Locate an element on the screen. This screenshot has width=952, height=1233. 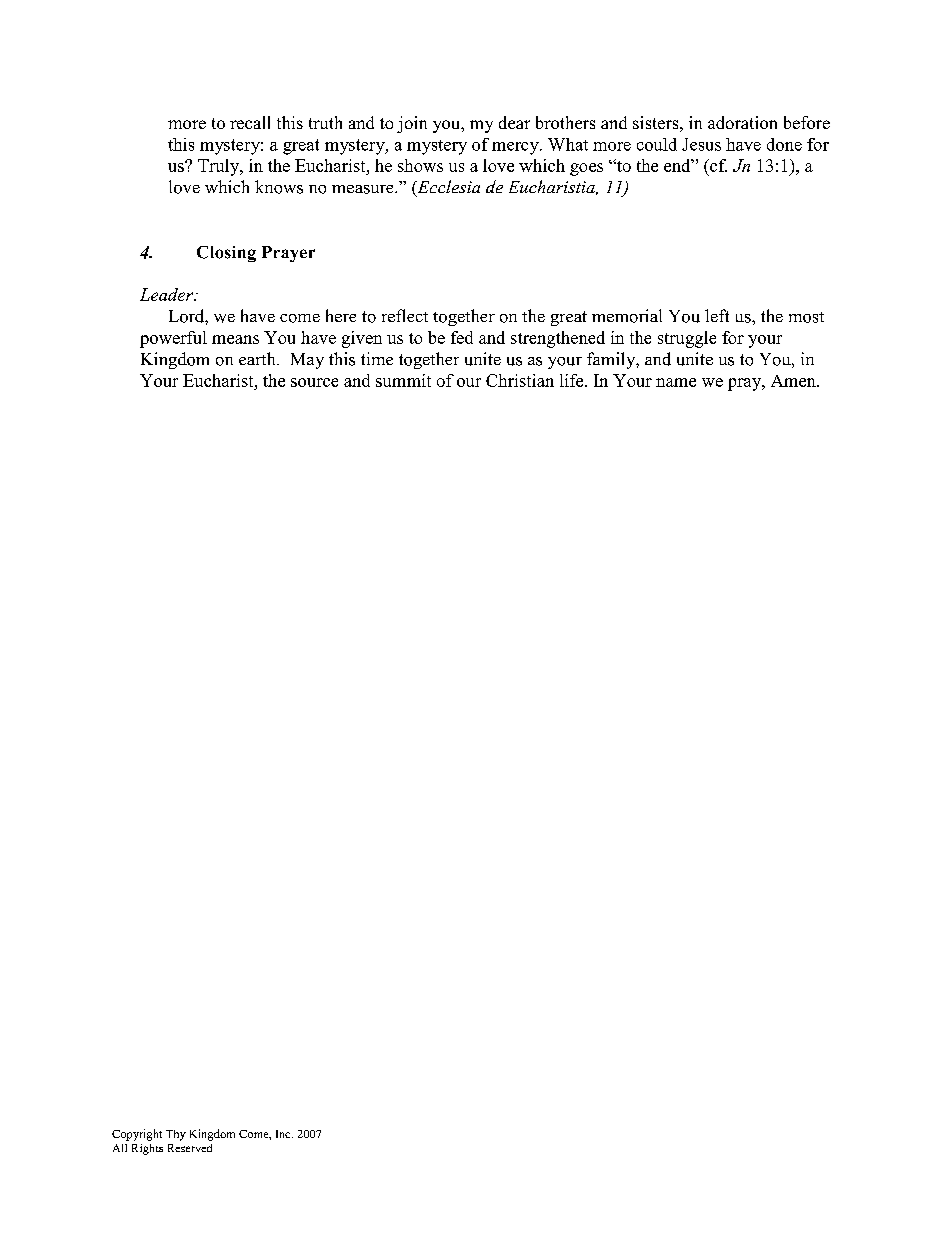
Truly is located at coordinates (220, 167).
